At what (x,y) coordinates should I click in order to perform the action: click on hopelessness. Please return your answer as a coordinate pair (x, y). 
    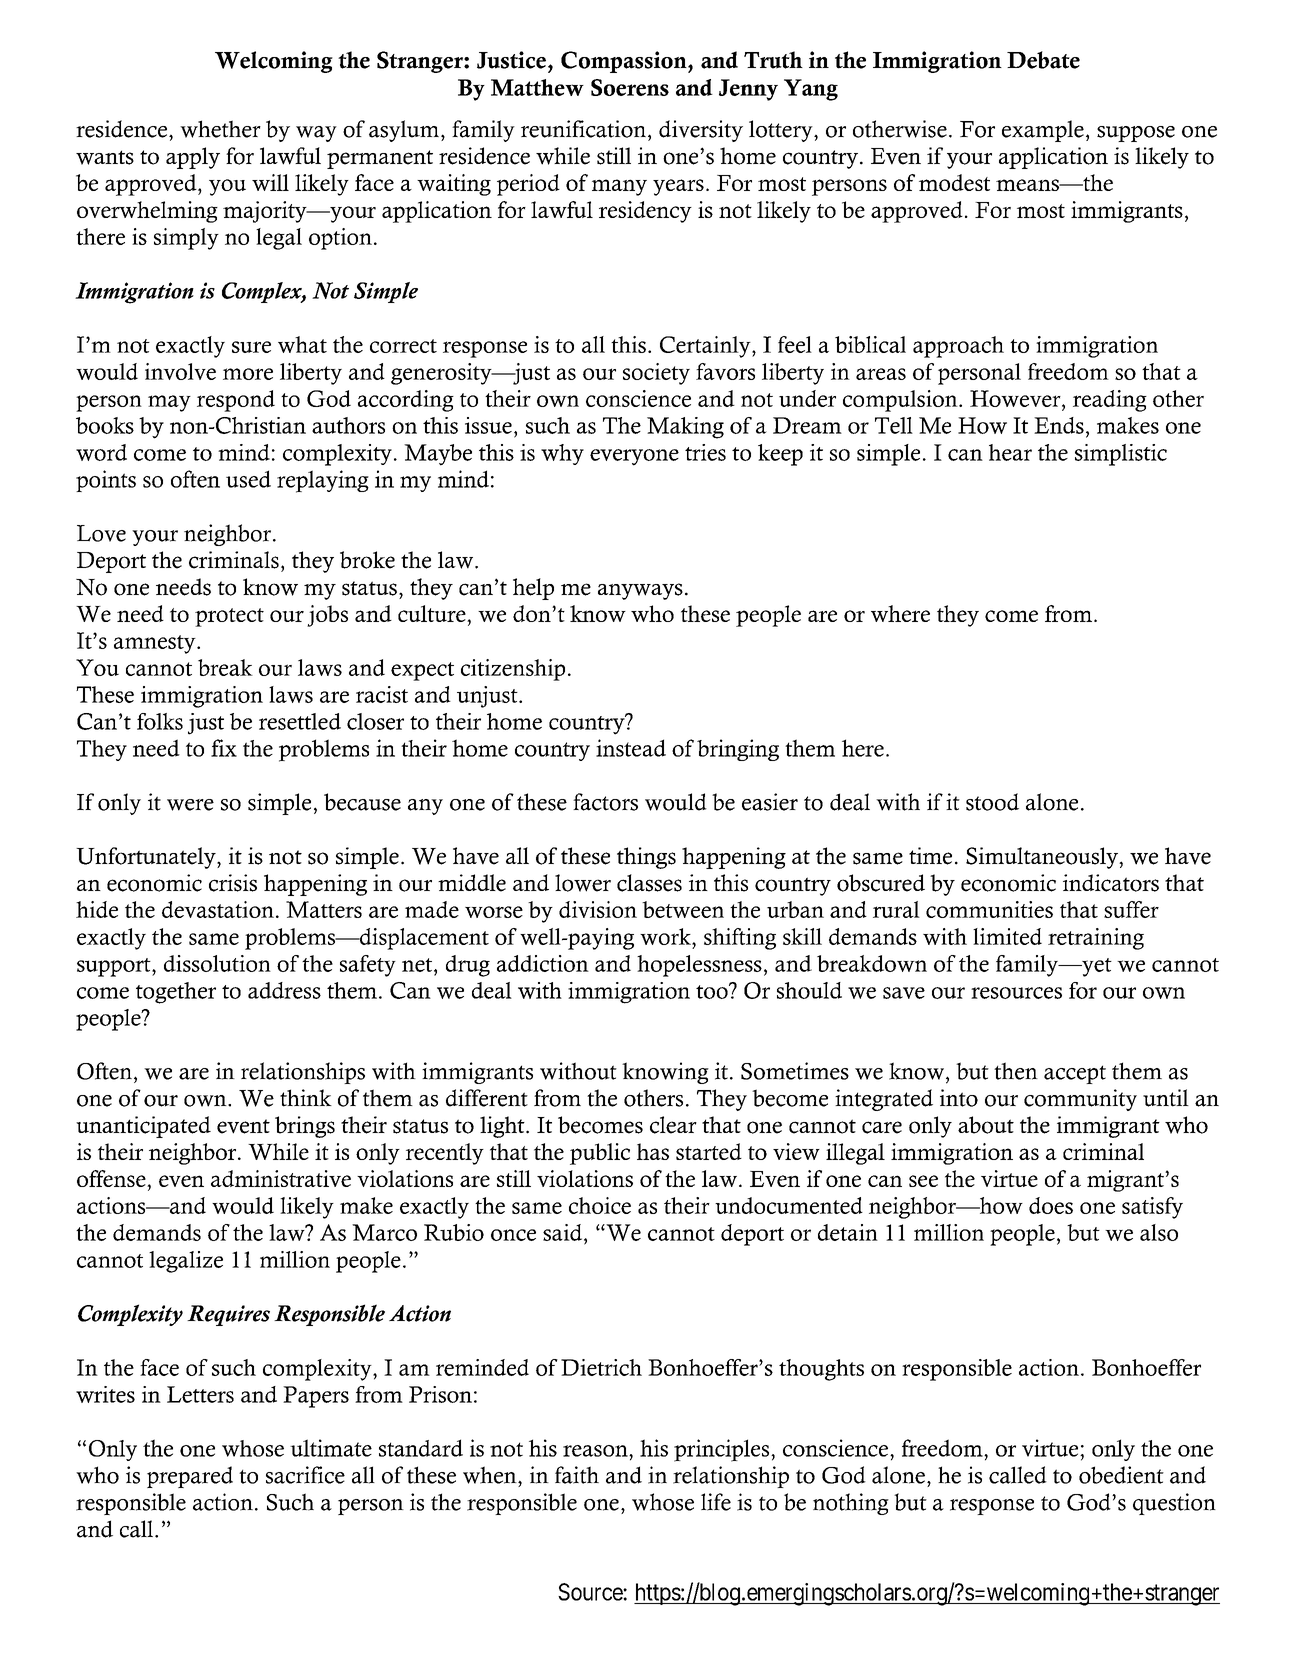
    Looking at the image, I should click on (699, 966).
